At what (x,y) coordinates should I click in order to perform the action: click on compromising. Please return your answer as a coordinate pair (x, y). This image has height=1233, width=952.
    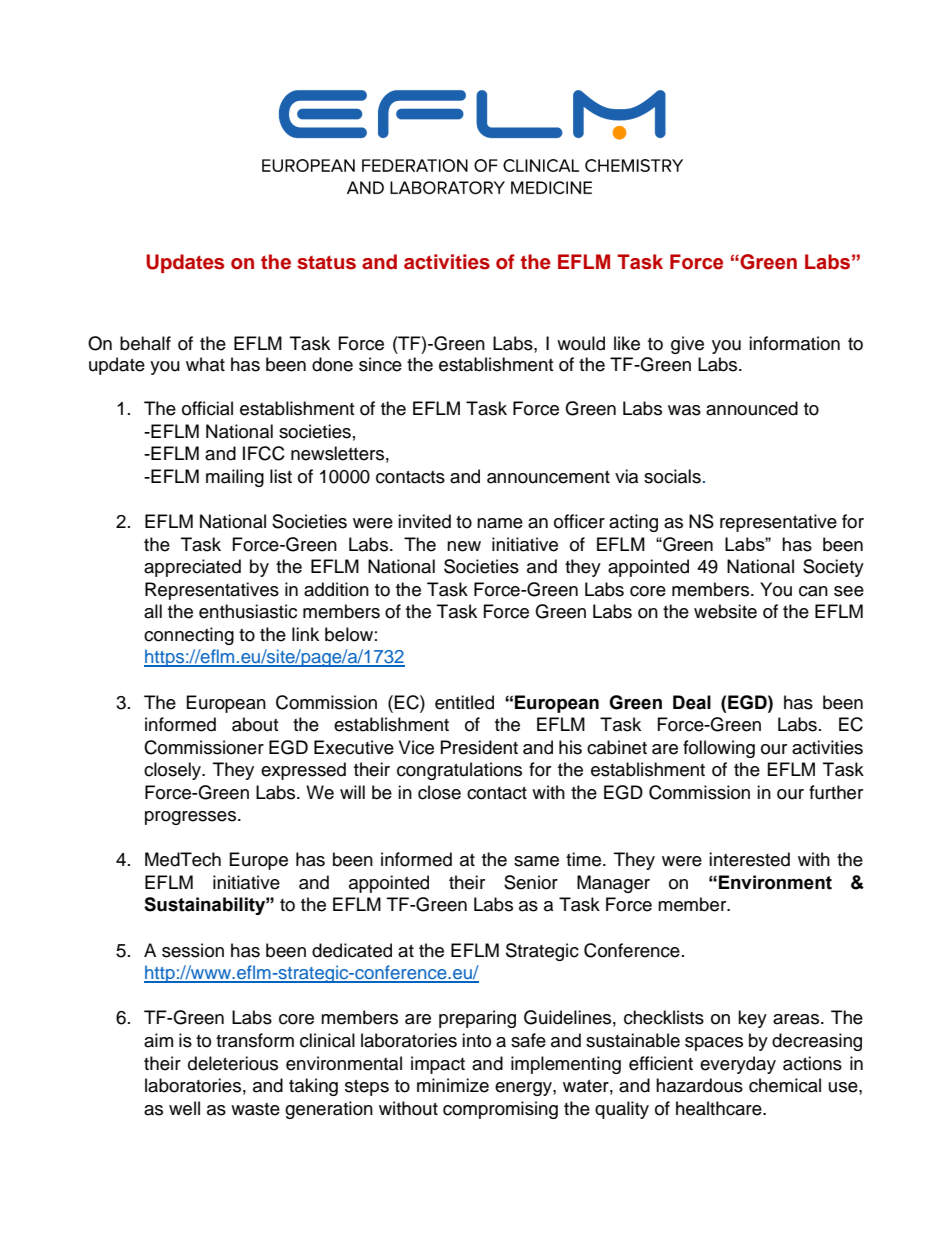
    Looking at the image, I should click on (500, 1110).
